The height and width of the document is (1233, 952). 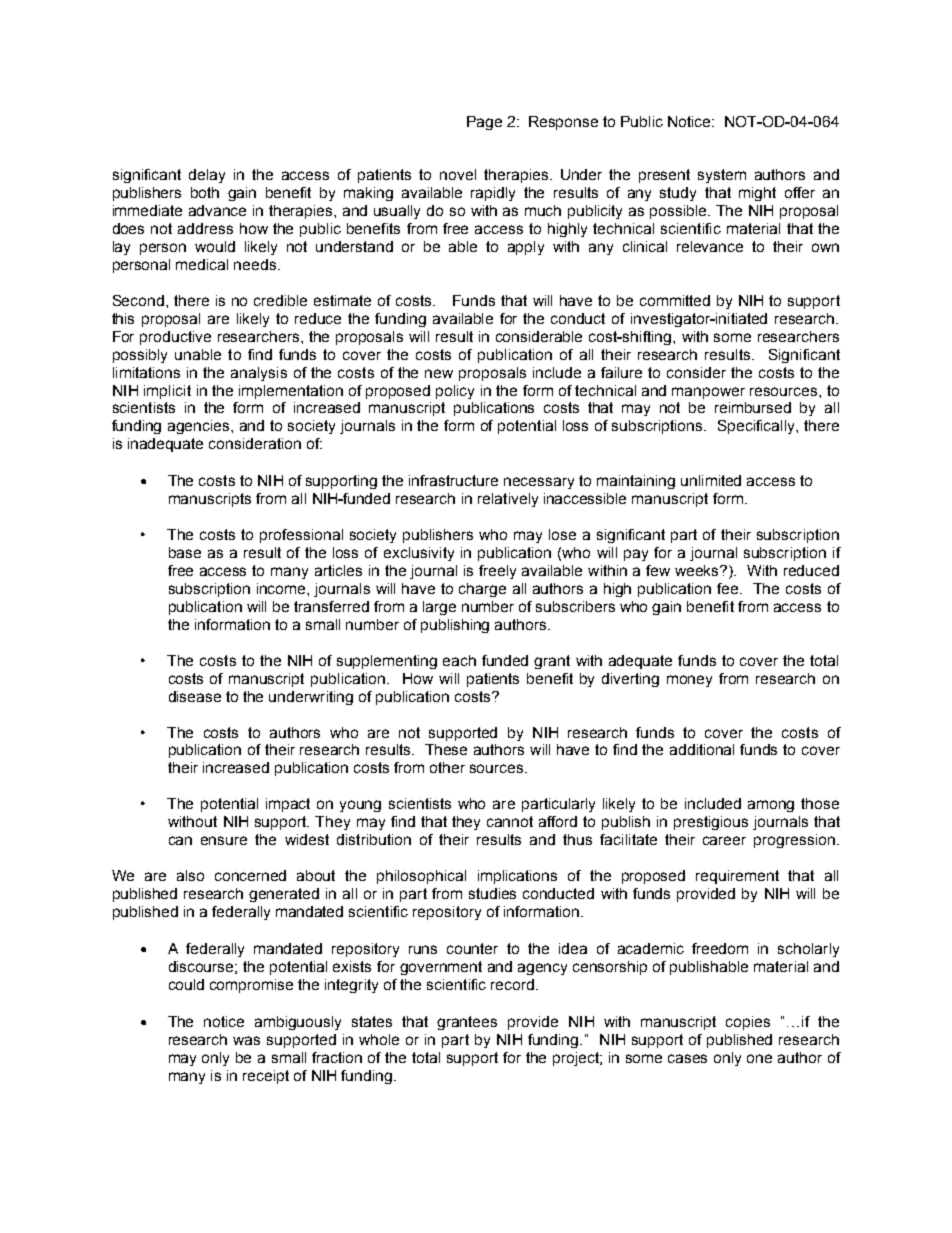 I want to click on whole, so click(x=379, y=1039).
